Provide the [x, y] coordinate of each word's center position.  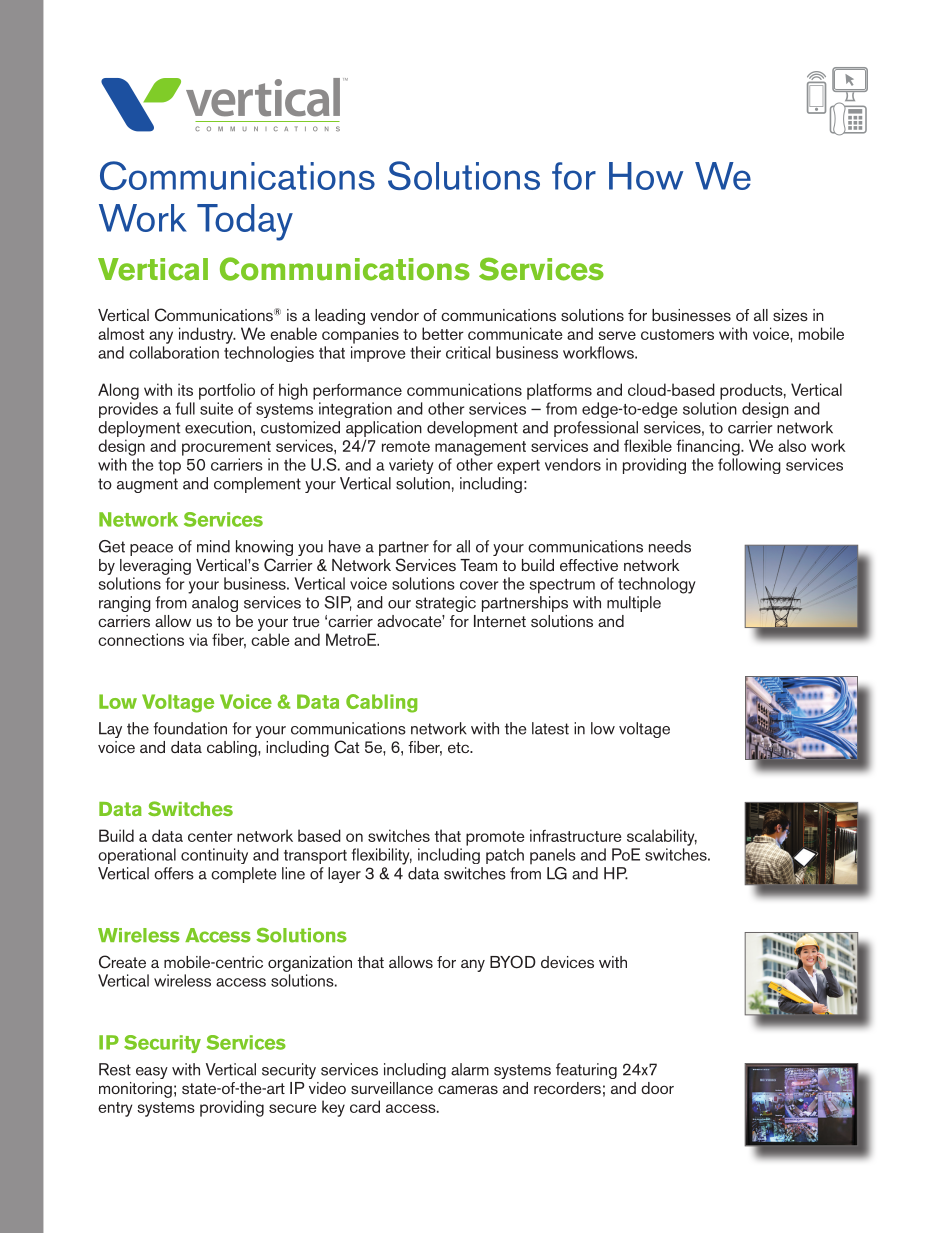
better [443, 333]
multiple [634, 604]
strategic [446, 604]
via [198, 639]
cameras [468, 1089]
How [646, 176]
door [657, 1088]
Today [245, 222]
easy [152, 1073]
